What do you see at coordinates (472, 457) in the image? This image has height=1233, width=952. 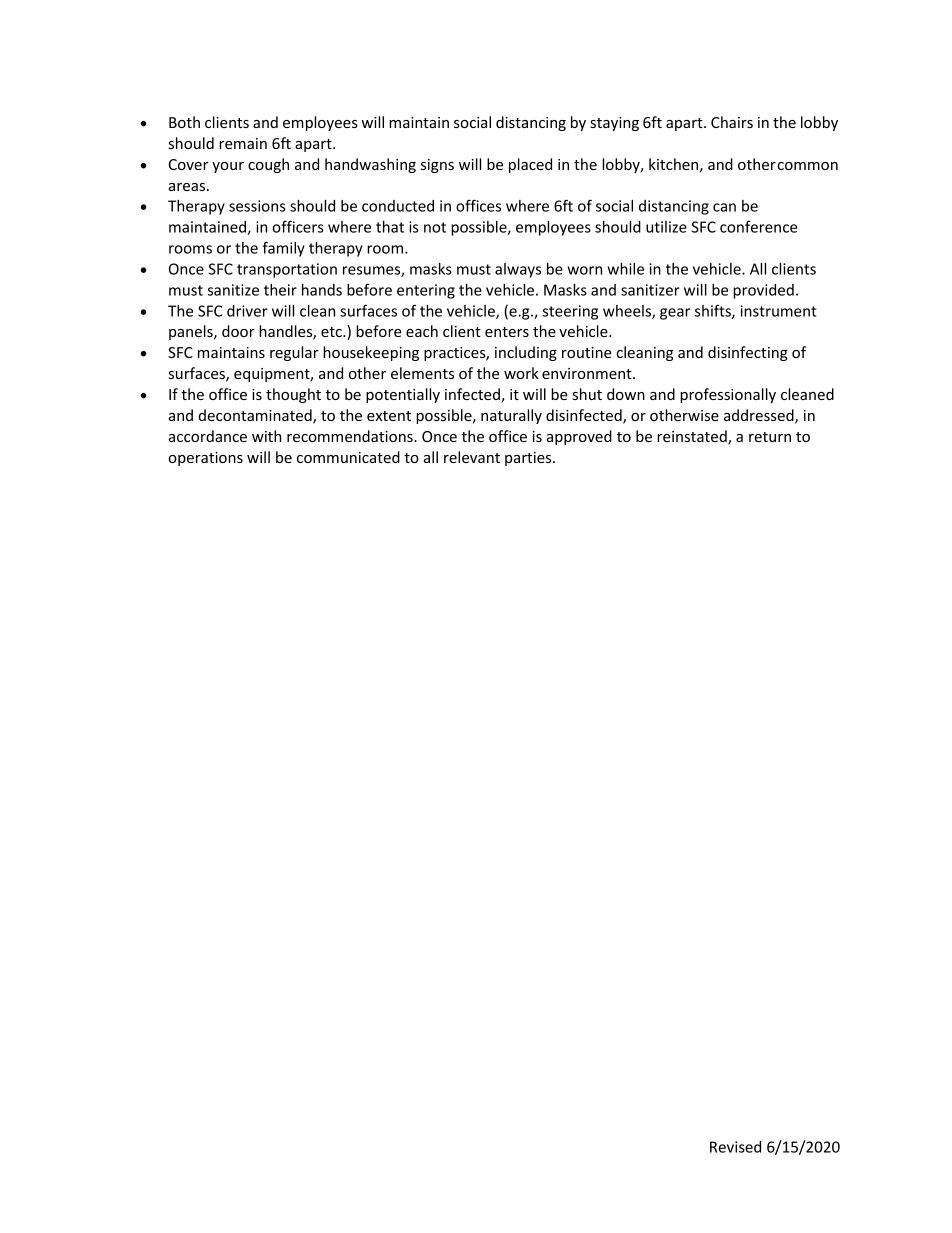 I see `relevant` at bounding box center [472, 457].
